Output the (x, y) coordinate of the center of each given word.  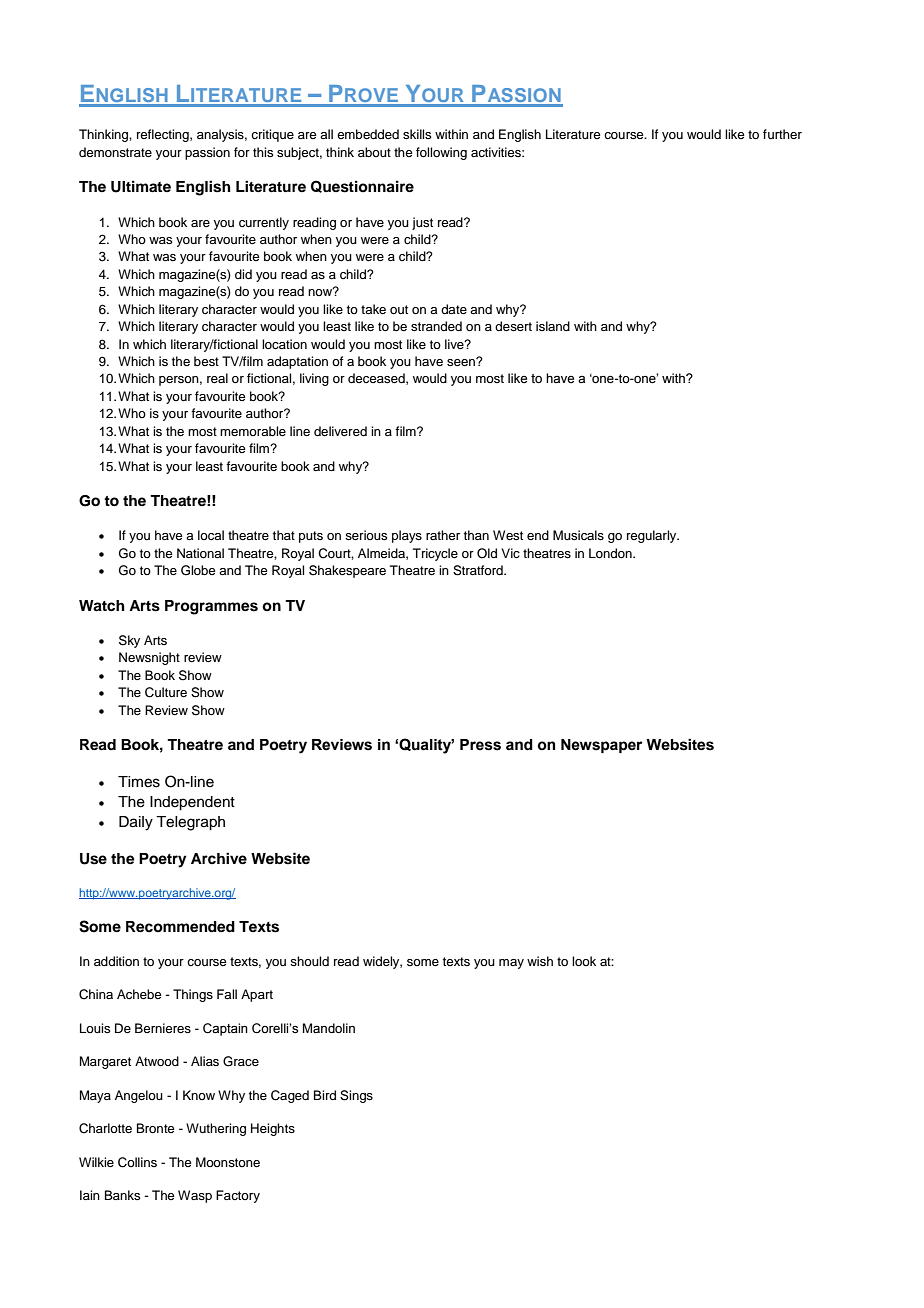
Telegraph (190, 823)
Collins (137, 1162)
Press (480, 745)
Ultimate (141, 186)
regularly (653, 536)
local (211, 535)
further (782, 134)
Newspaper (601, 746)
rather (443, 535)
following (441, 153)
